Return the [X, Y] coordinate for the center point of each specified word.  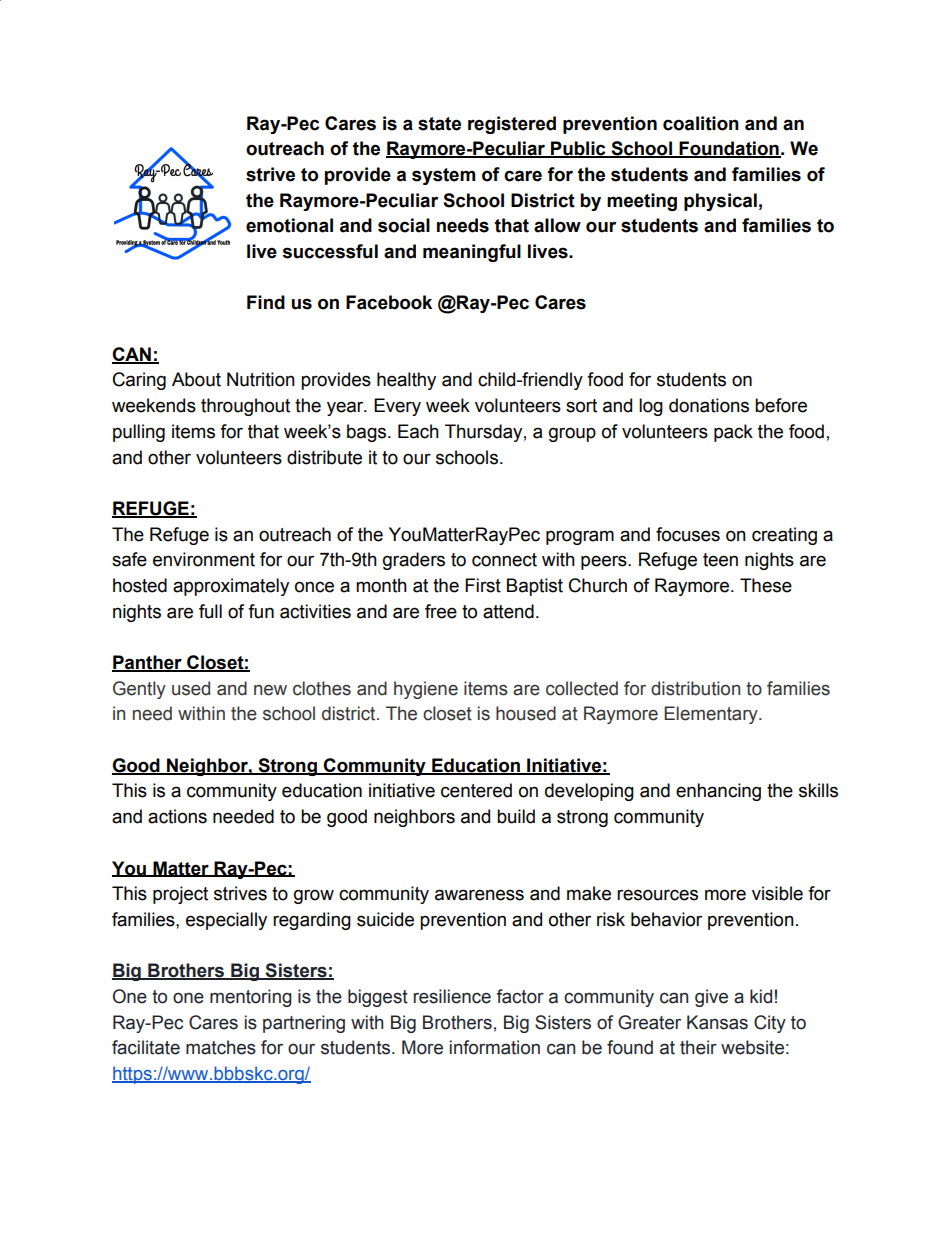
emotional [289, 225]
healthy [406, 381]
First [483, 585]
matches [221, 1047]
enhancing [718, 792]
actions [177, 816]
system [443, 176]
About [196, 379]
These [766, 585]
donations [709, 405]
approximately [231, 587]
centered [476, 790]
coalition [701, 123]
